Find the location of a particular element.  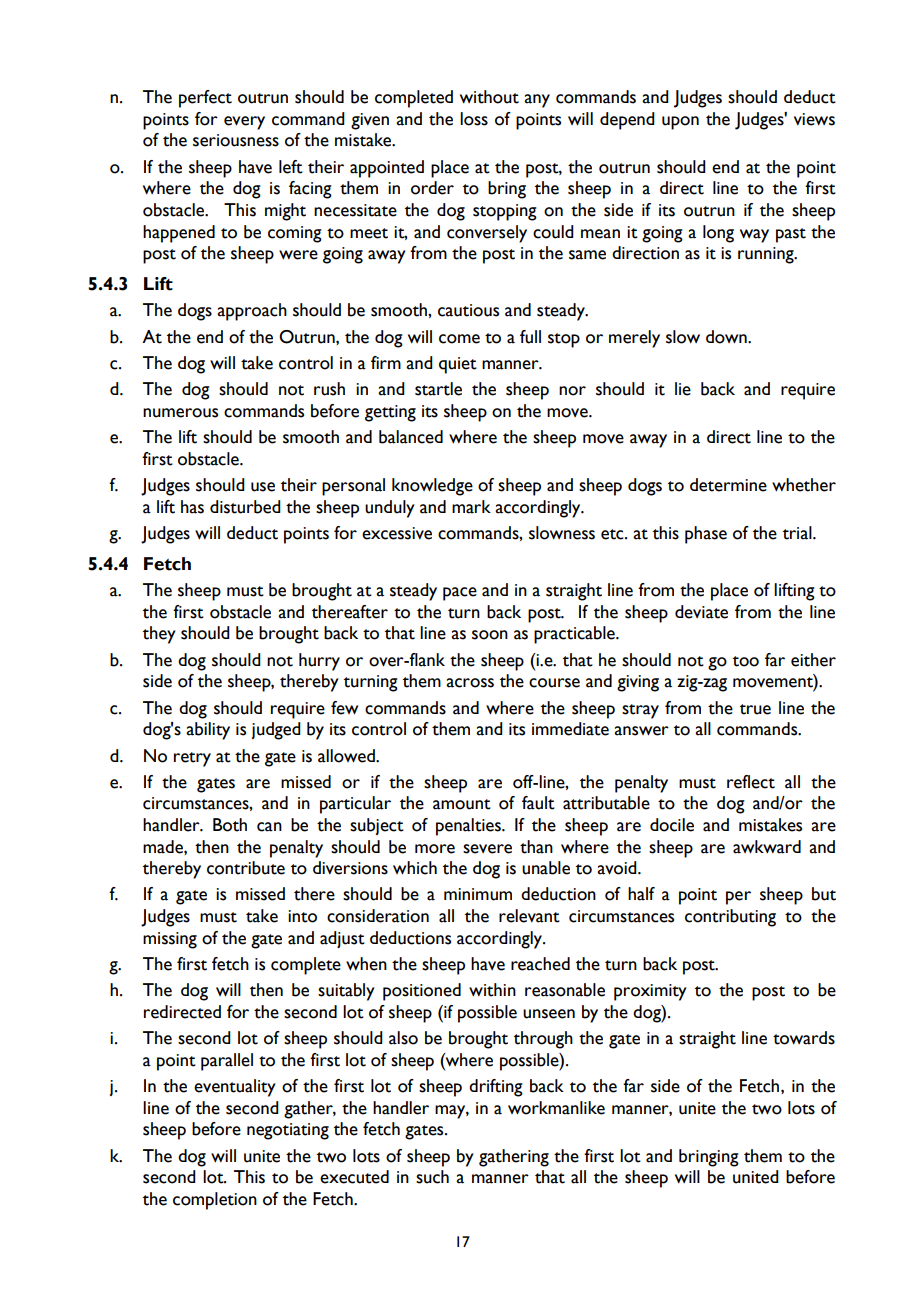

contributing is located at coordinates (730, 918).
